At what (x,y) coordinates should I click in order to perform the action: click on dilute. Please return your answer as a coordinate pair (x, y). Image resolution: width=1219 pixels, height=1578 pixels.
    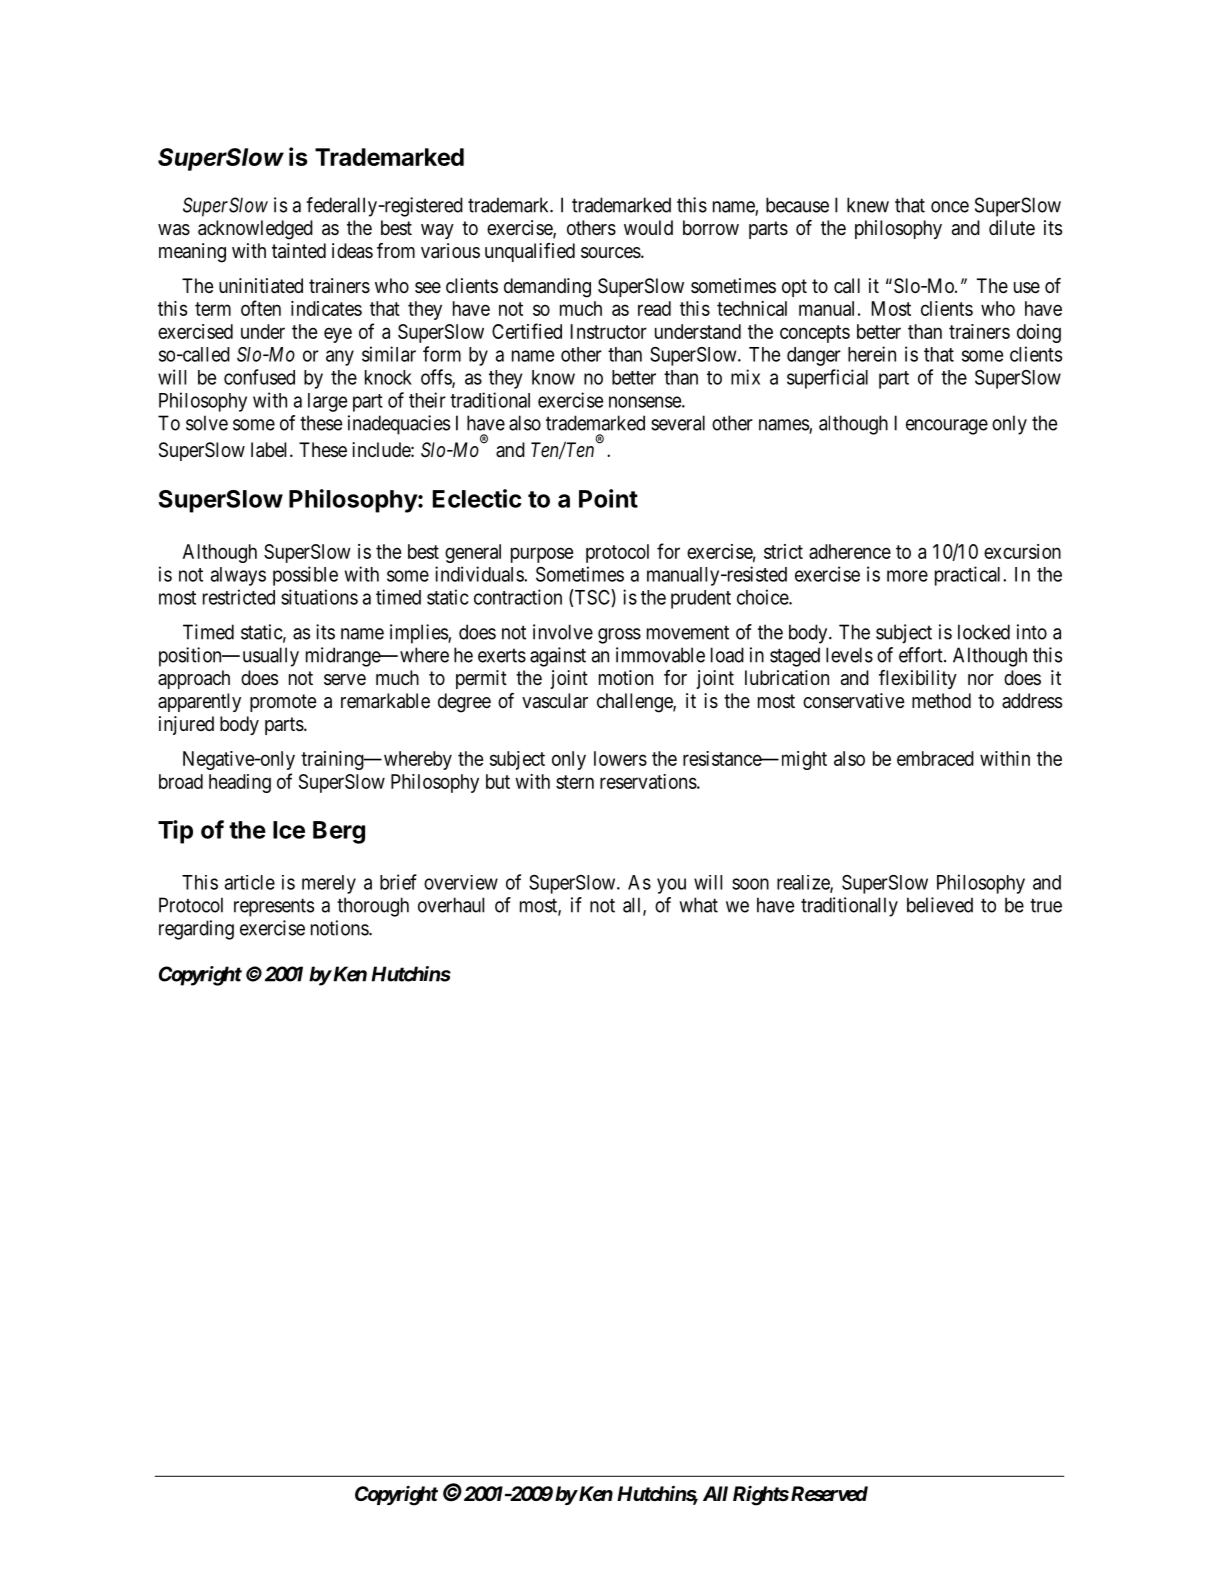
    Looking at the image, I should click on (1012, 227).
